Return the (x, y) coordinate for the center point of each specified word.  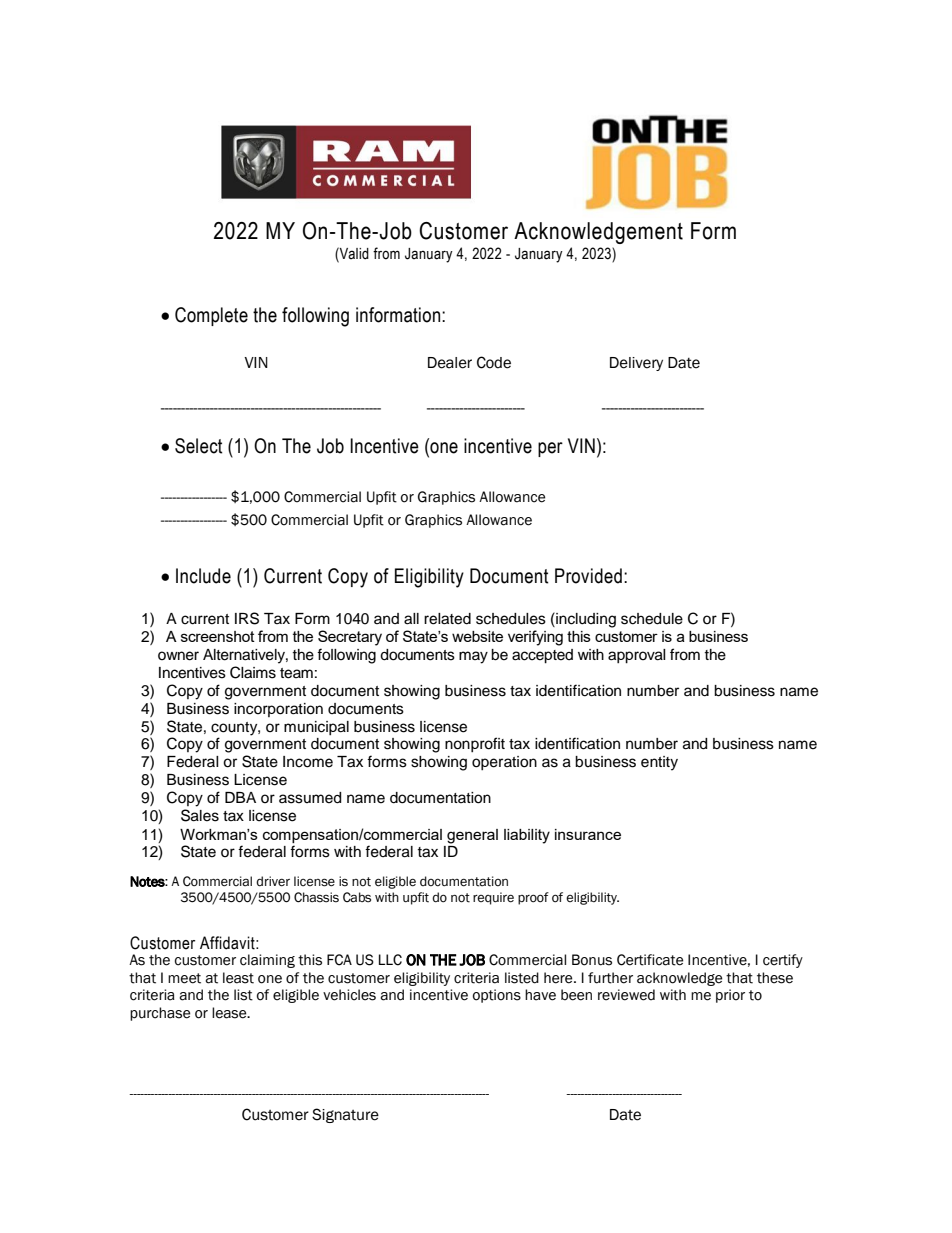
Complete (211, 316)
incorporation (278, 710)
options (497, 996)
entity (659, 763)
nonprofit (475, 744)
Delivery (636, 364)
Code (494, 362)
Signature (345, 1115)
